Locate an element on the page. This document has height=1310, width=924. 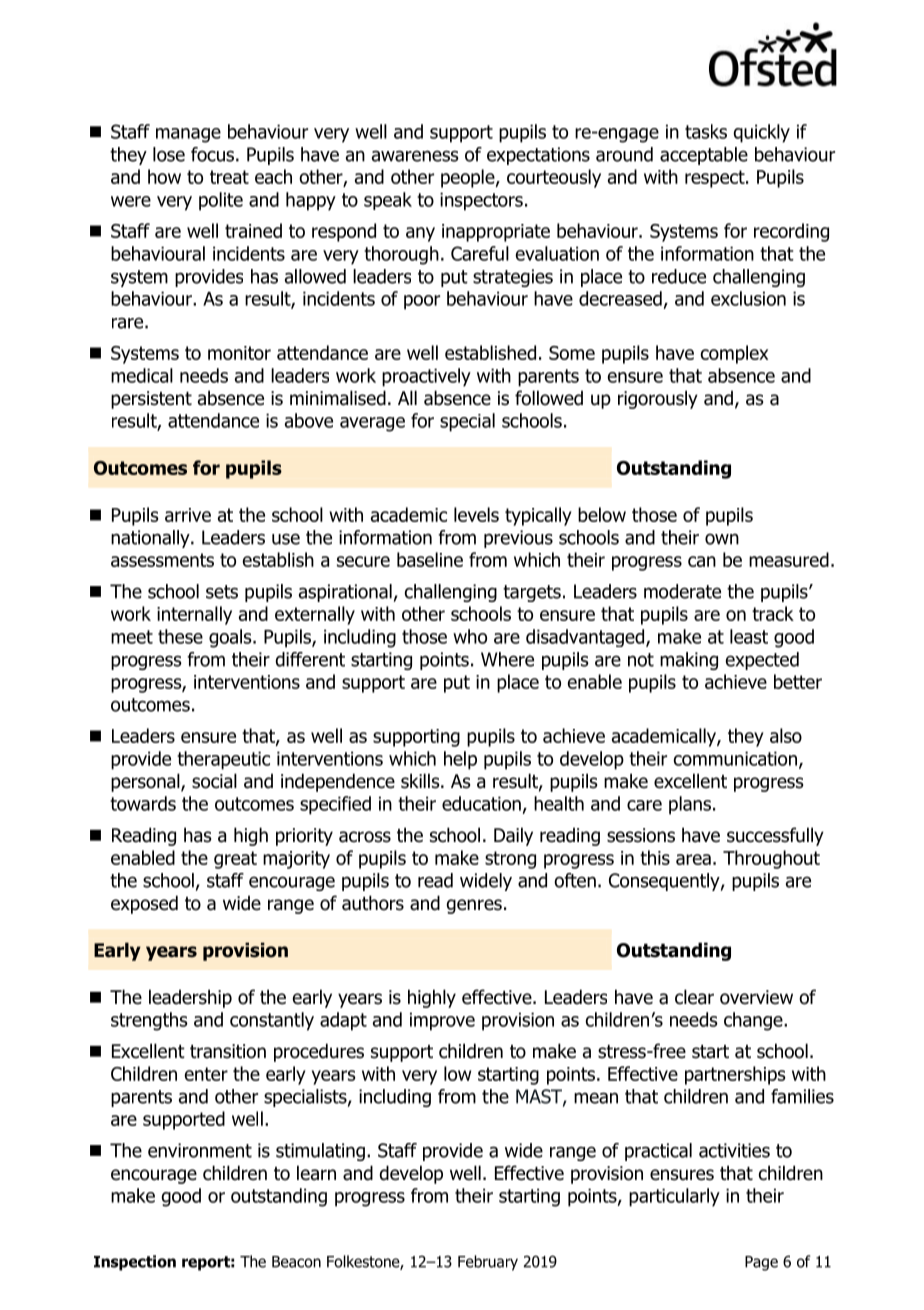
strengths is located at coordinates (149, 1021).
